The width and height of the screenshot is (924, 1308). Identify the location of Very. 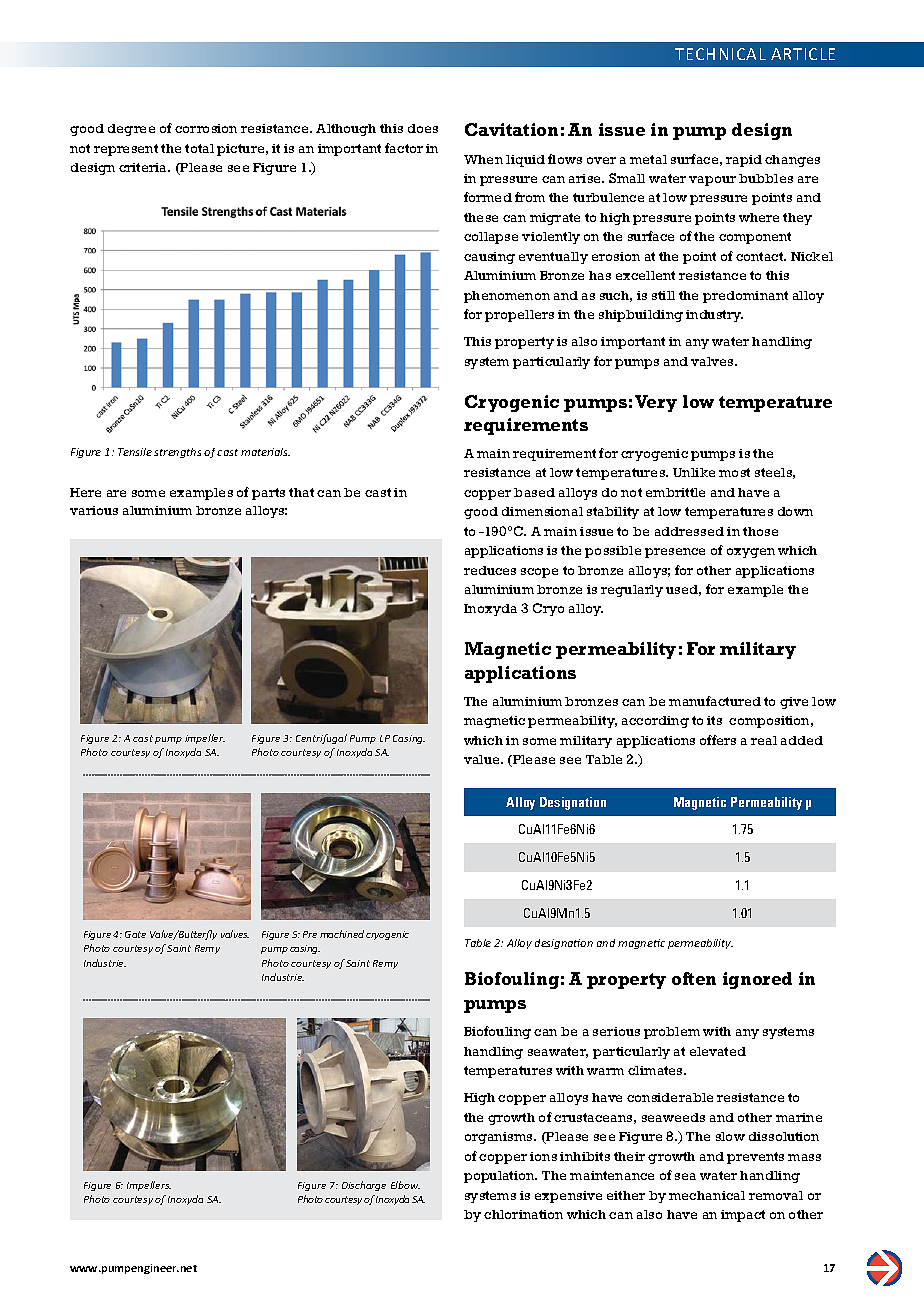
(656, 403).
